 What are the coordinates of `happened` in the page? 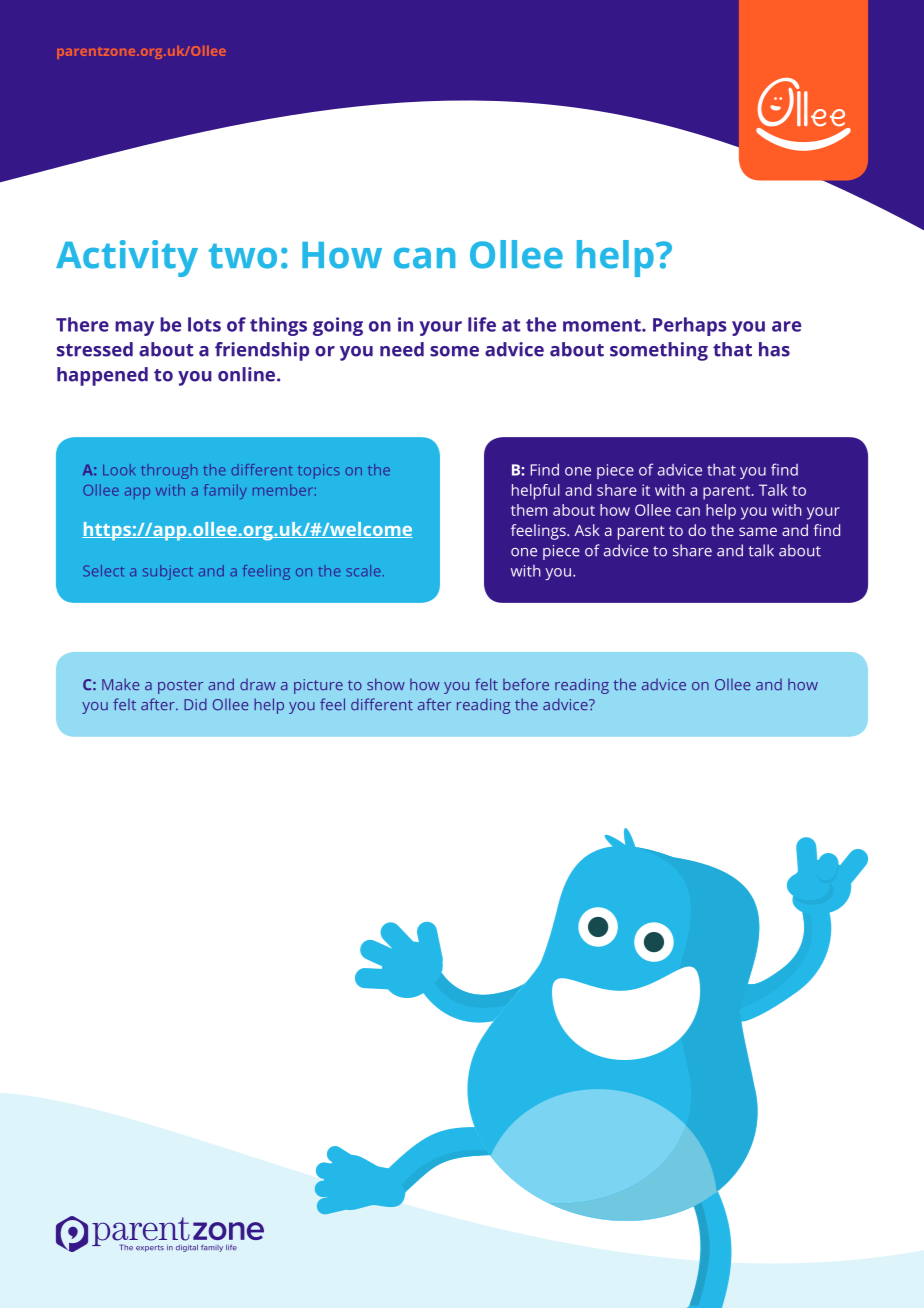 It's located at (102, 376).
